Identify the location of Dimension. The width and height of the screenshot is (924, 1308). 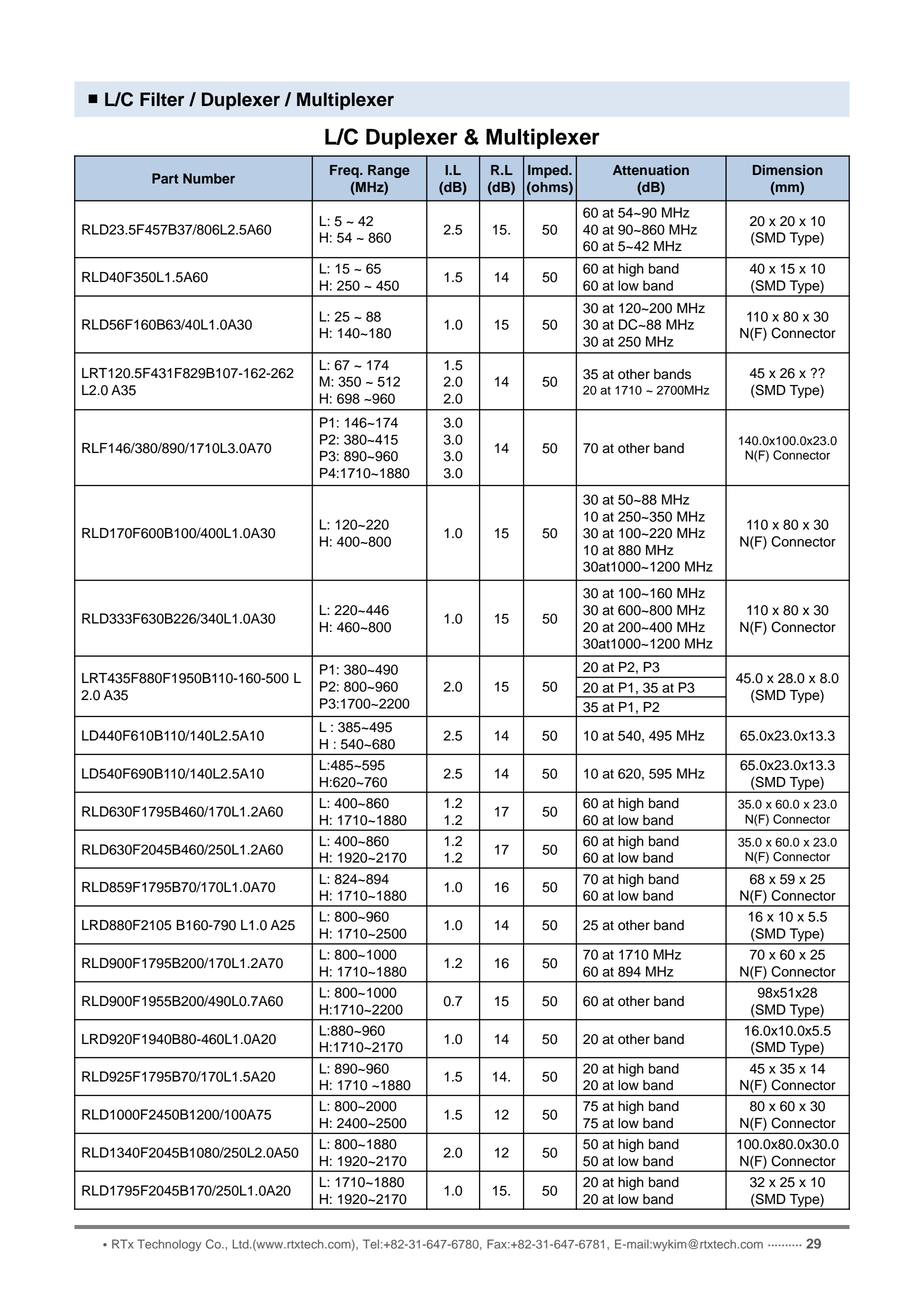
(788, 170).
